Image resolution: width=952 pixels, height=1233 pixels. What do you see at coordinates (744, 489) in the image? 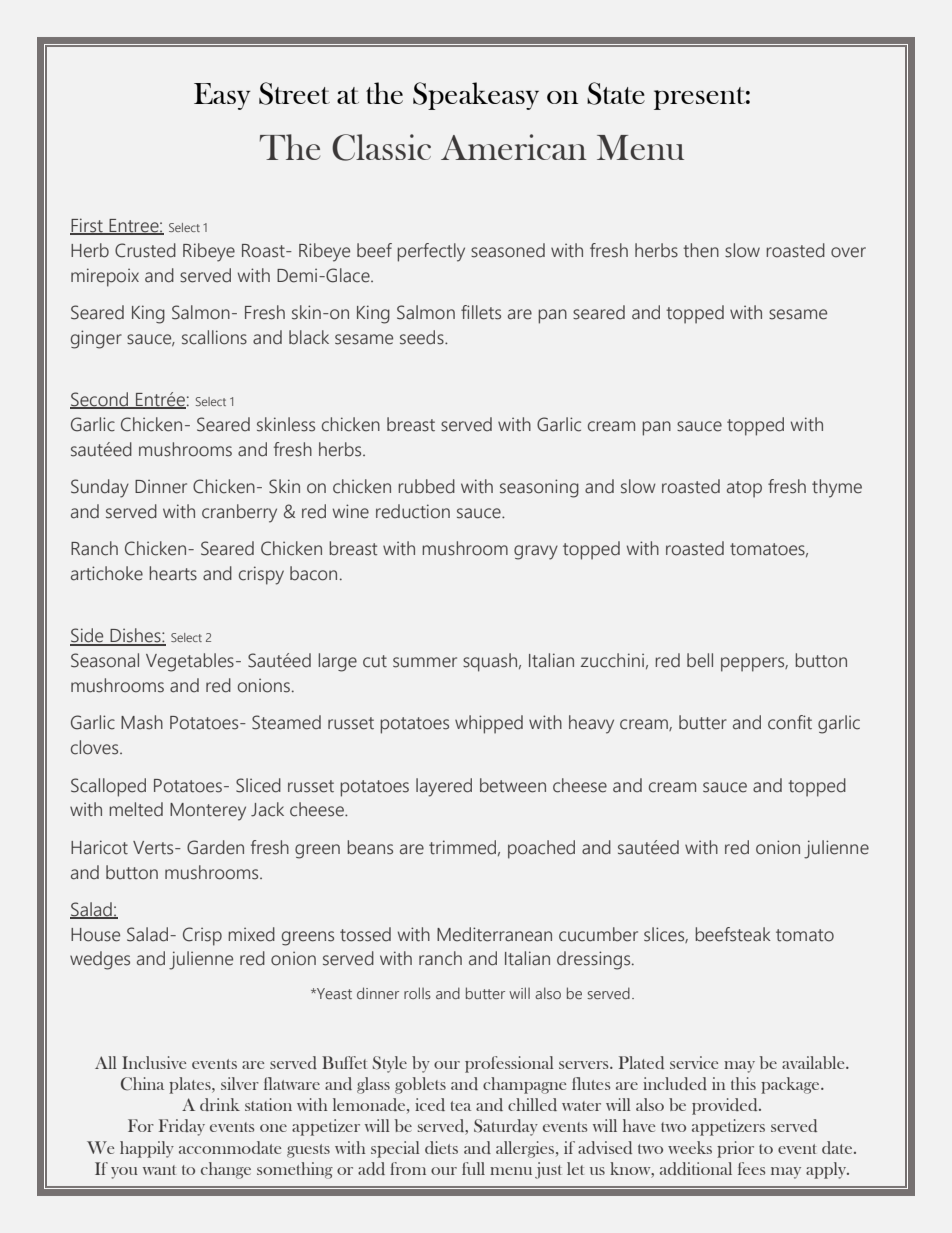
I see `atop` at bounding box center [744, 489].
